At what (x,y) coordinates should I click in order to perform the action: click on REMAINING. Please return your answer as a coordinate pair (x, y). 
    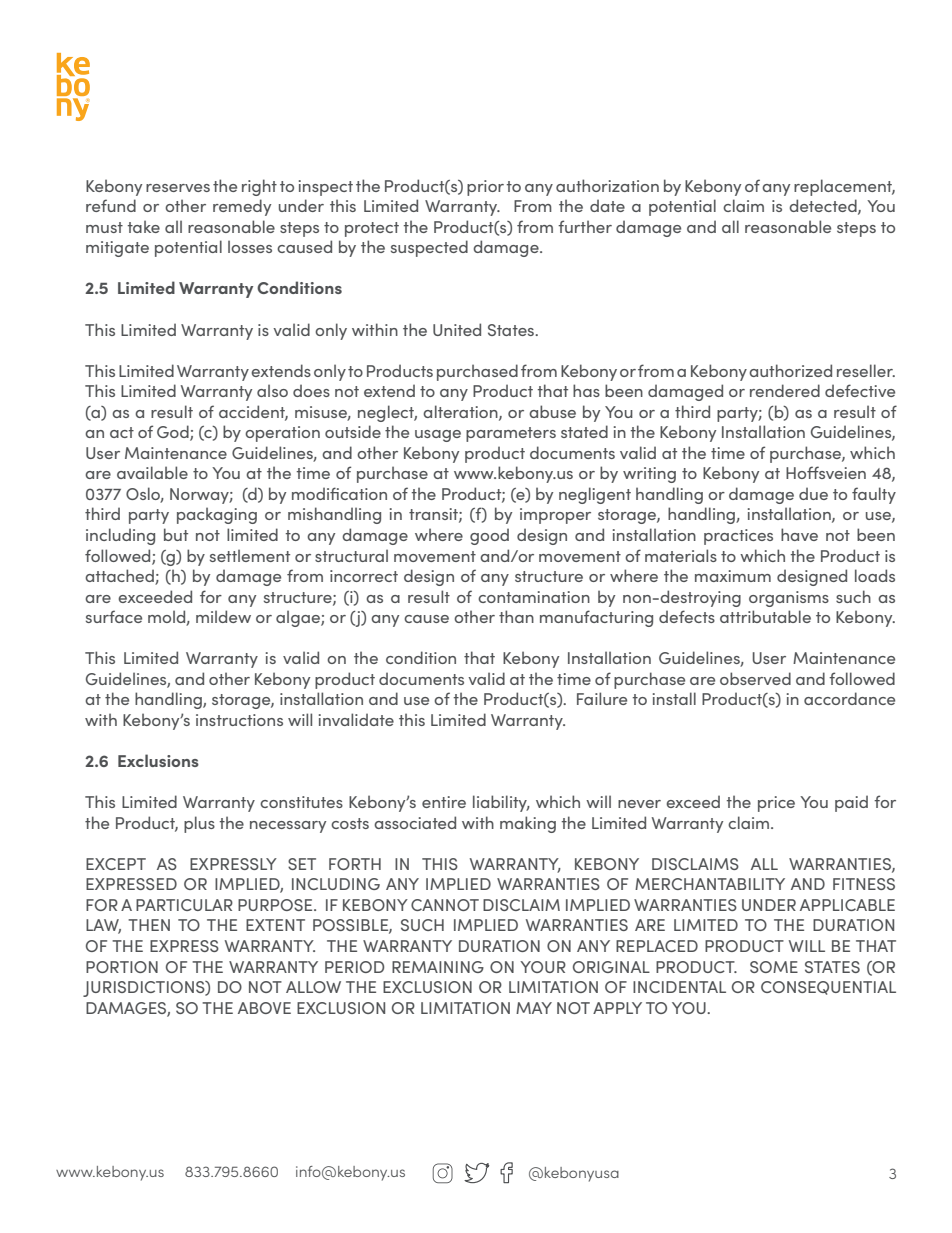
    Looking at the image, I should click on (438, 967).
